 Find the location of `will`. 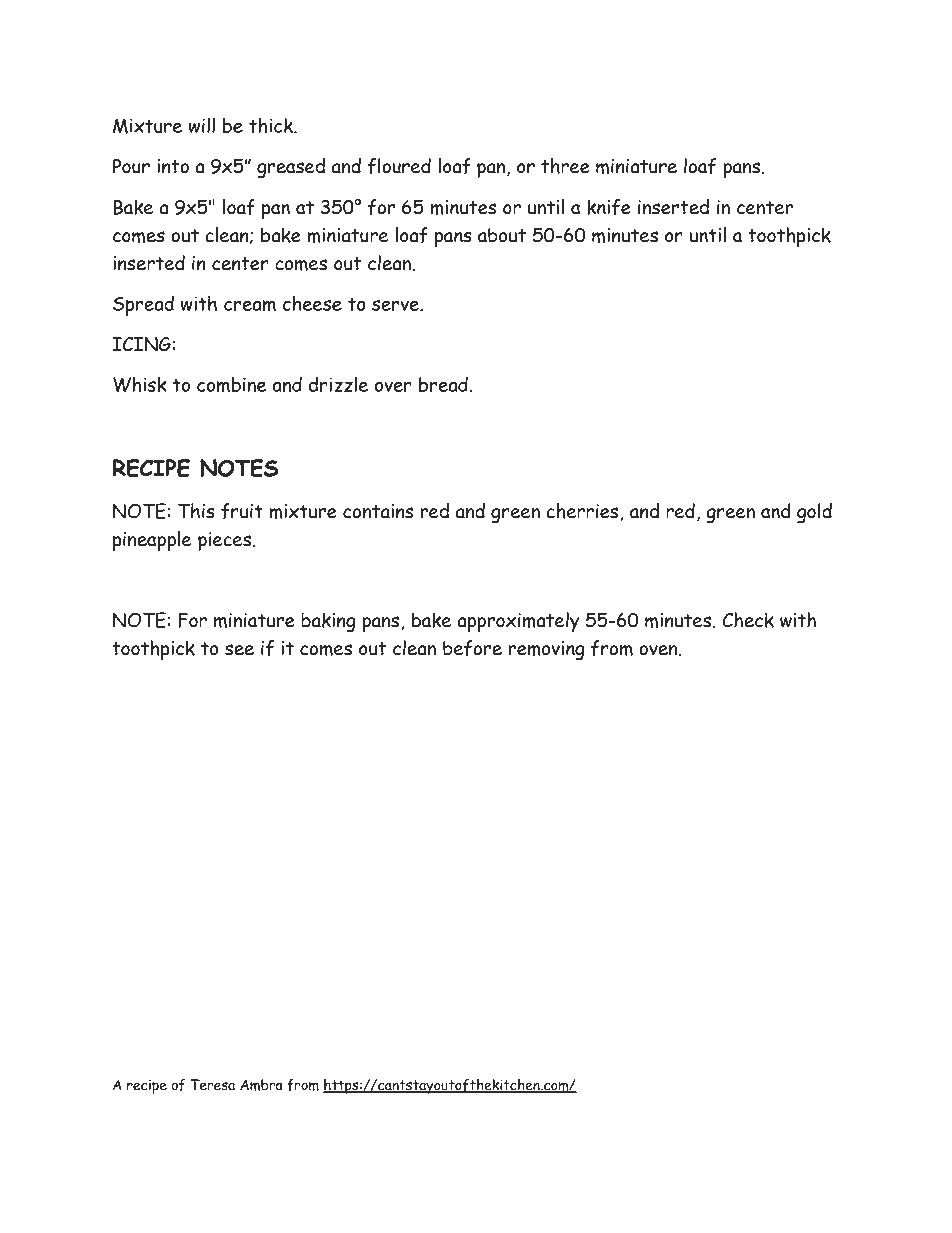

will is located at coordinates (201, 125).
